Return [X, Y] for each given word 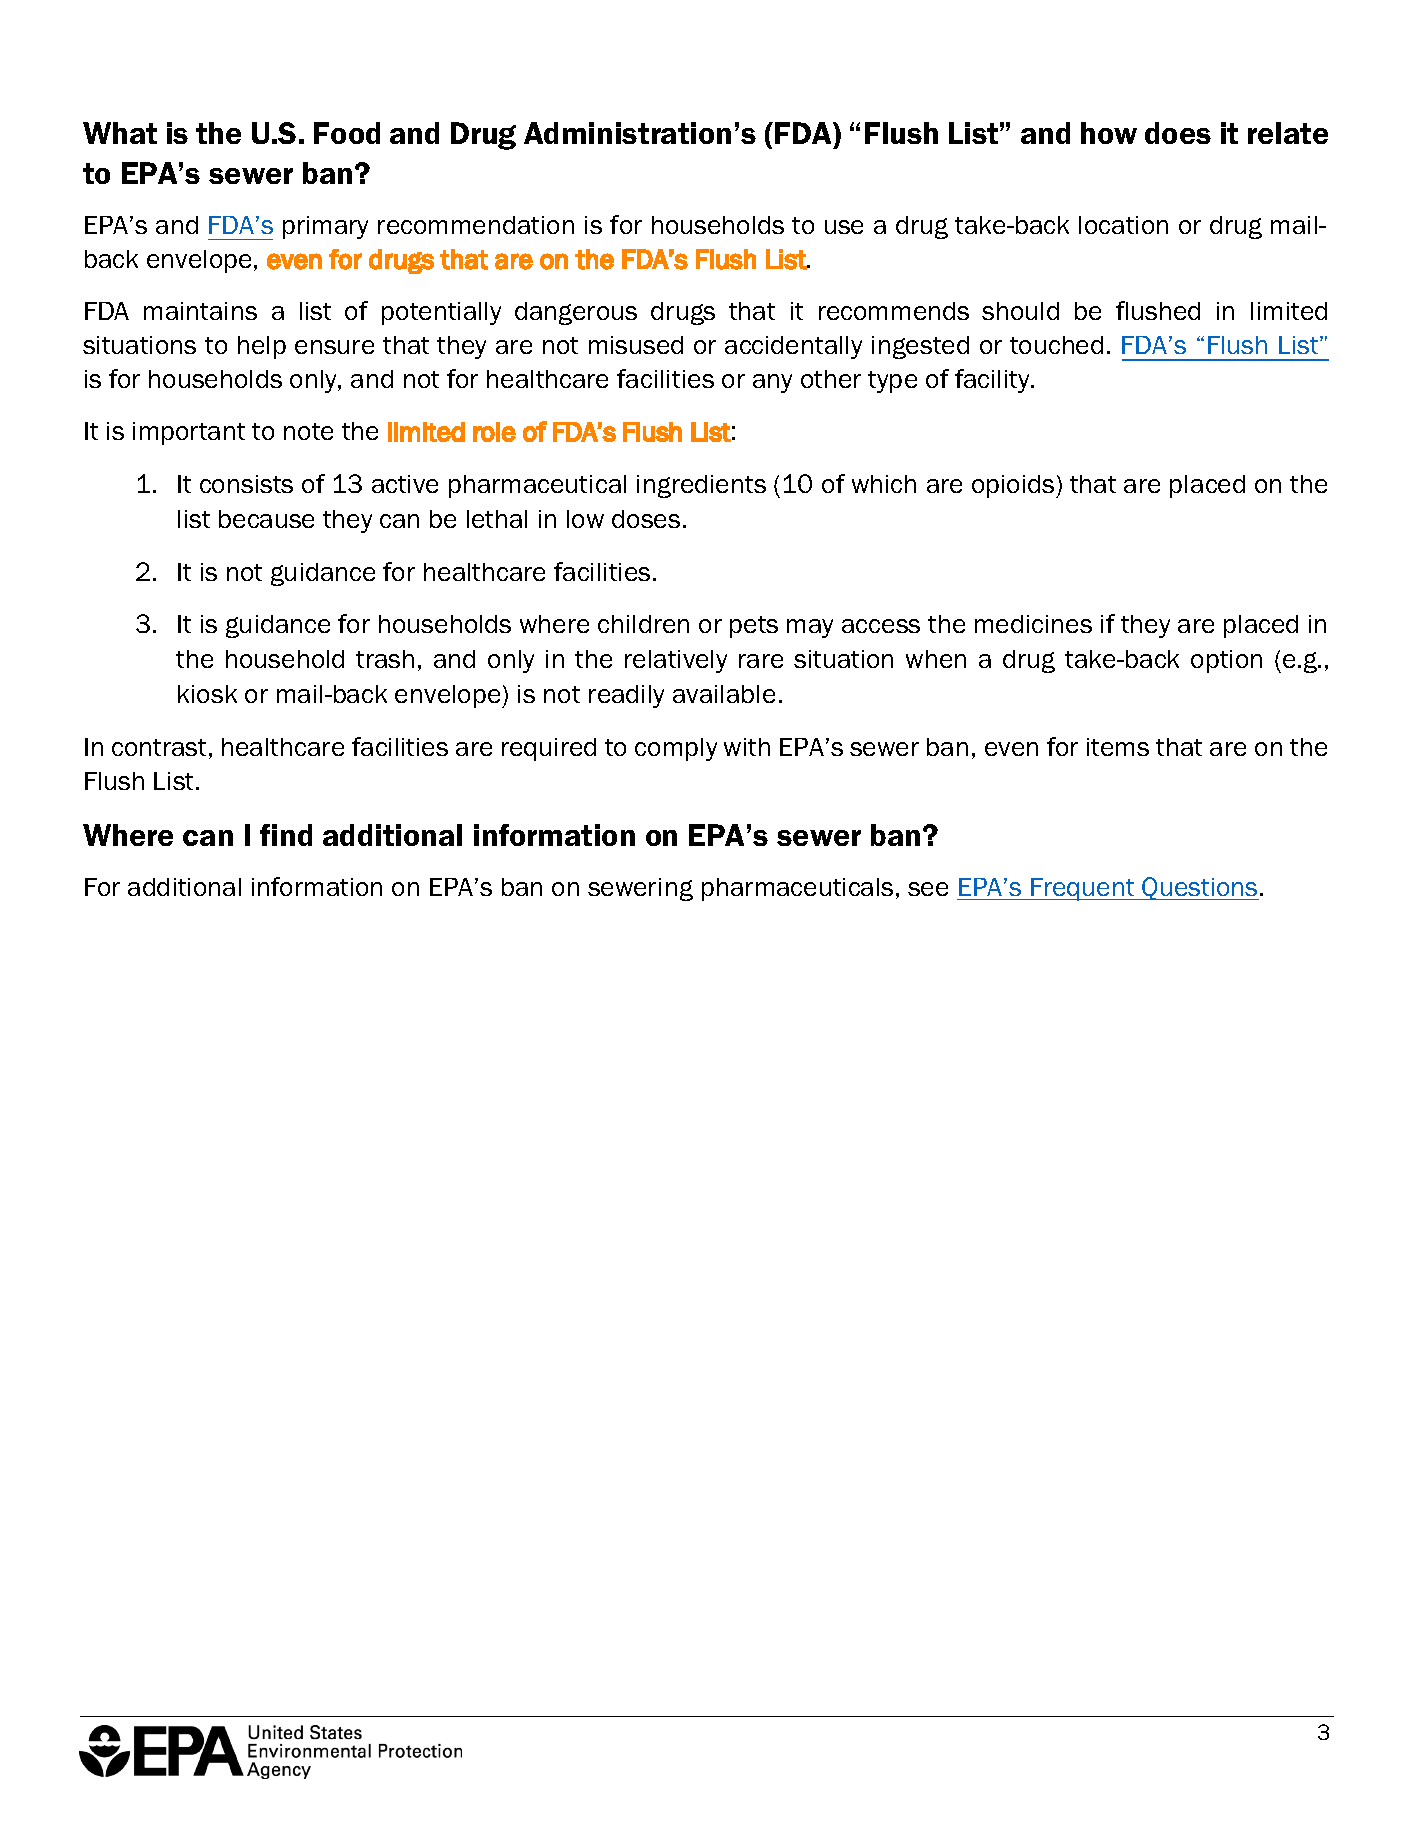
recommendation [476, 225]
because [266, 519]
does [1178, 133]
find [286, 835]
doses [646, 519]
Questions [1200, 888]
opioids [1014, 486]
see [928, 889]
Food [347, 133]
